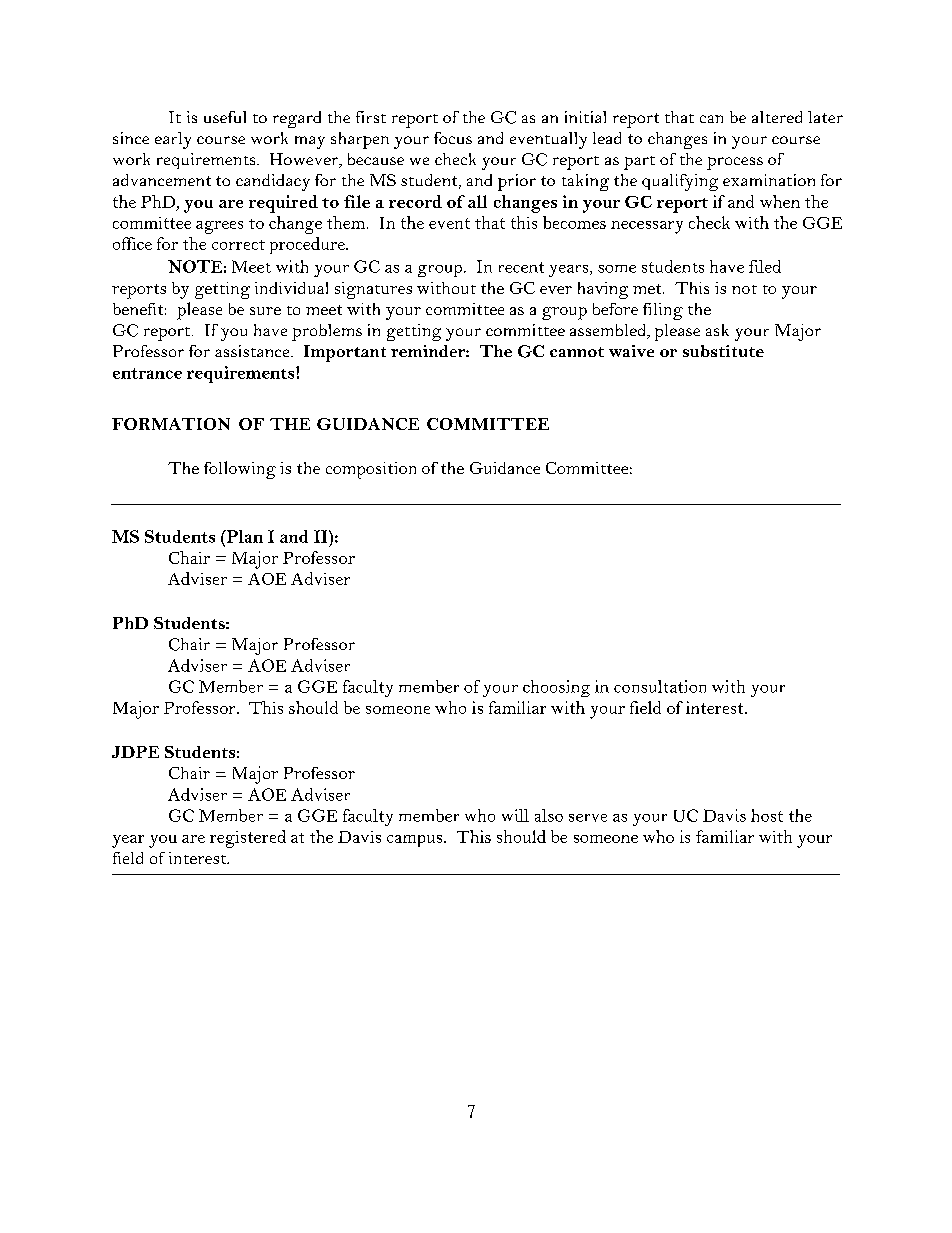 This screenshot has height=1233, width=952. What do you see at coordinates (416, 841) in the screenshot?
I see `campus` at bounding box center [416, 841].
